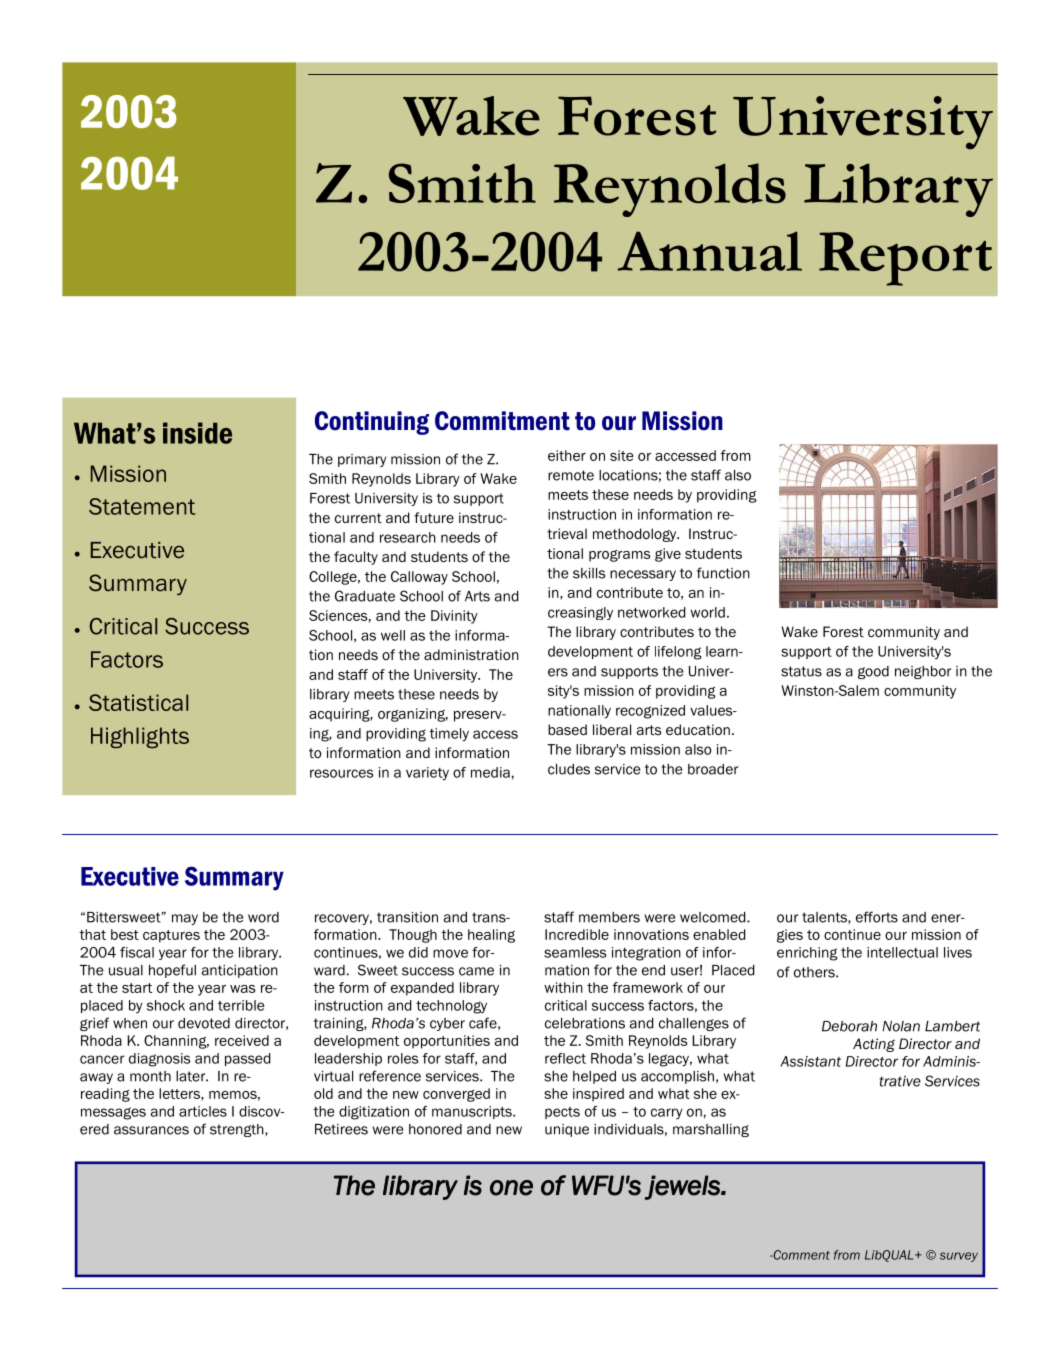 Image resolution: width=1060 pixels, height=1372 pixels. What do you see at coordinates (710, 251) in the document?
I see `Annual` at bounding box center [710, 251].
